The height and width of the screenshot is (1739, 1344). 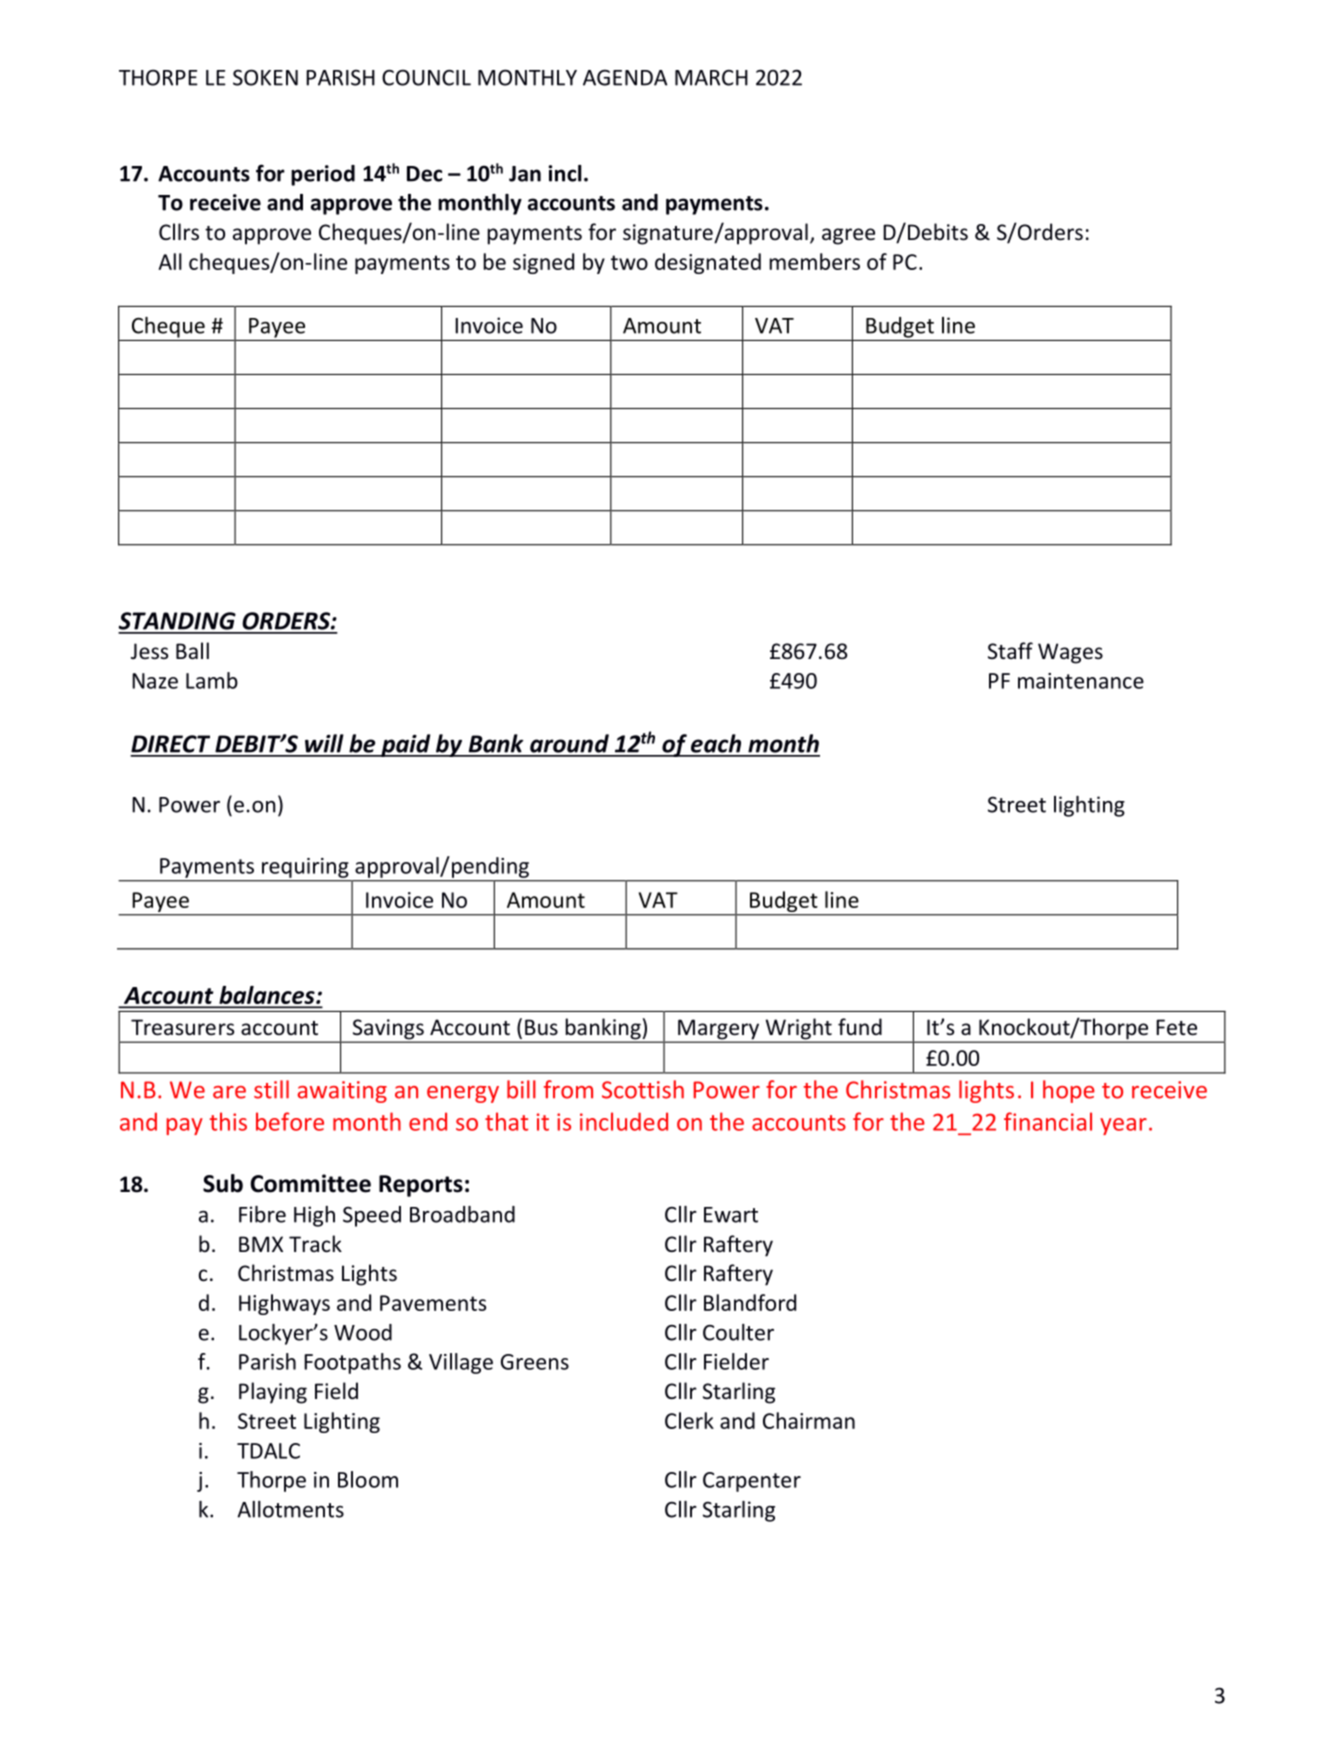 What do you see at coordinates (290, 1509) in the screenshot?
I see `Allotments` at bounding box center [290, 1509].
